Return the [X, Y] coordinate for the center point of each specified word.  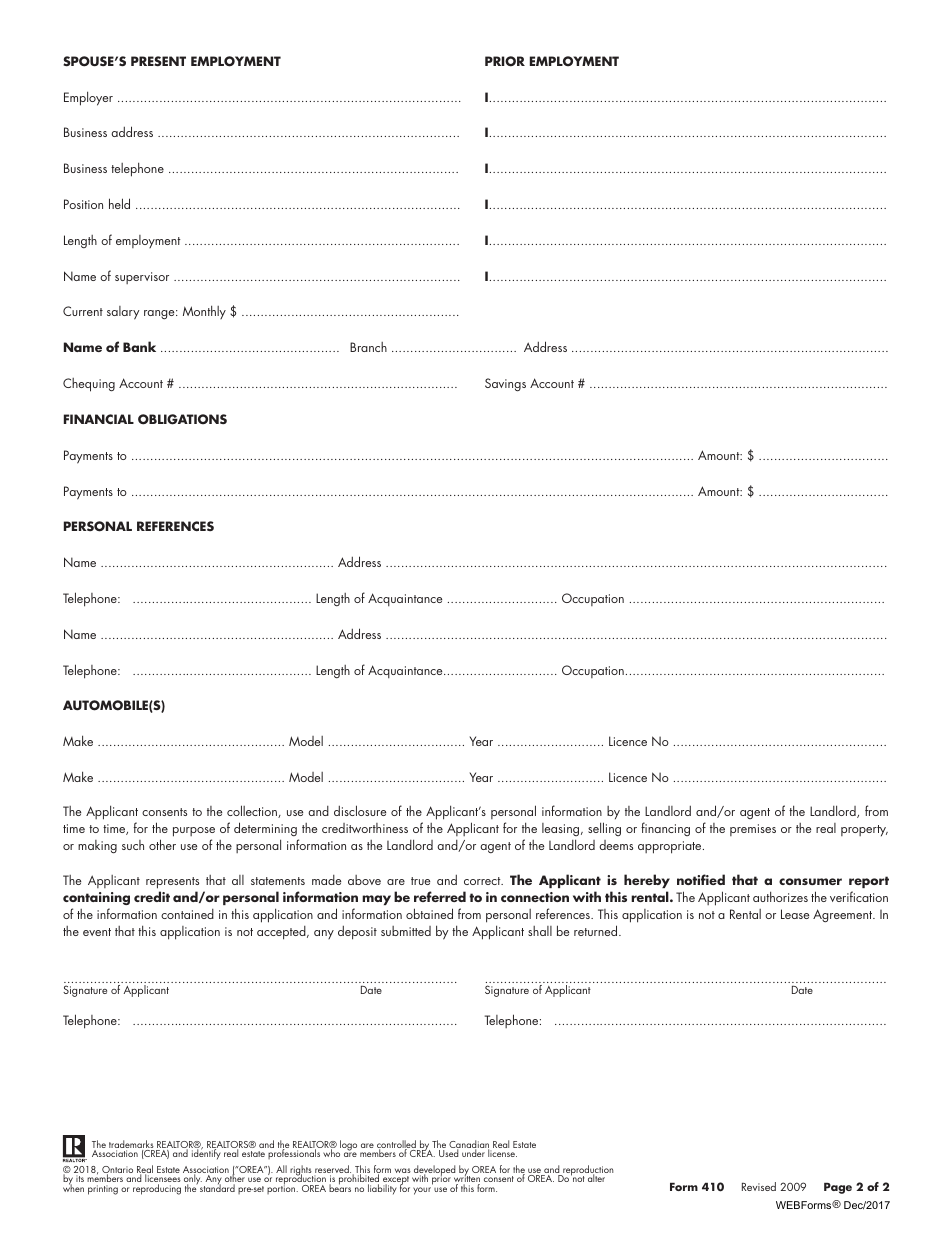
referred [440, 896]
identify [206, 1153]
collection [253, 811]
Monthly [204, 312]
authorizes [780, 896]
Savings [505, 385]
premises [753, 830]
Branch [368, 347]
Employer [88, 98]
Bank [139, 346]
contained [187, 914]
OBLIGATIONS [182, 419]
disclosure [360, 810]
